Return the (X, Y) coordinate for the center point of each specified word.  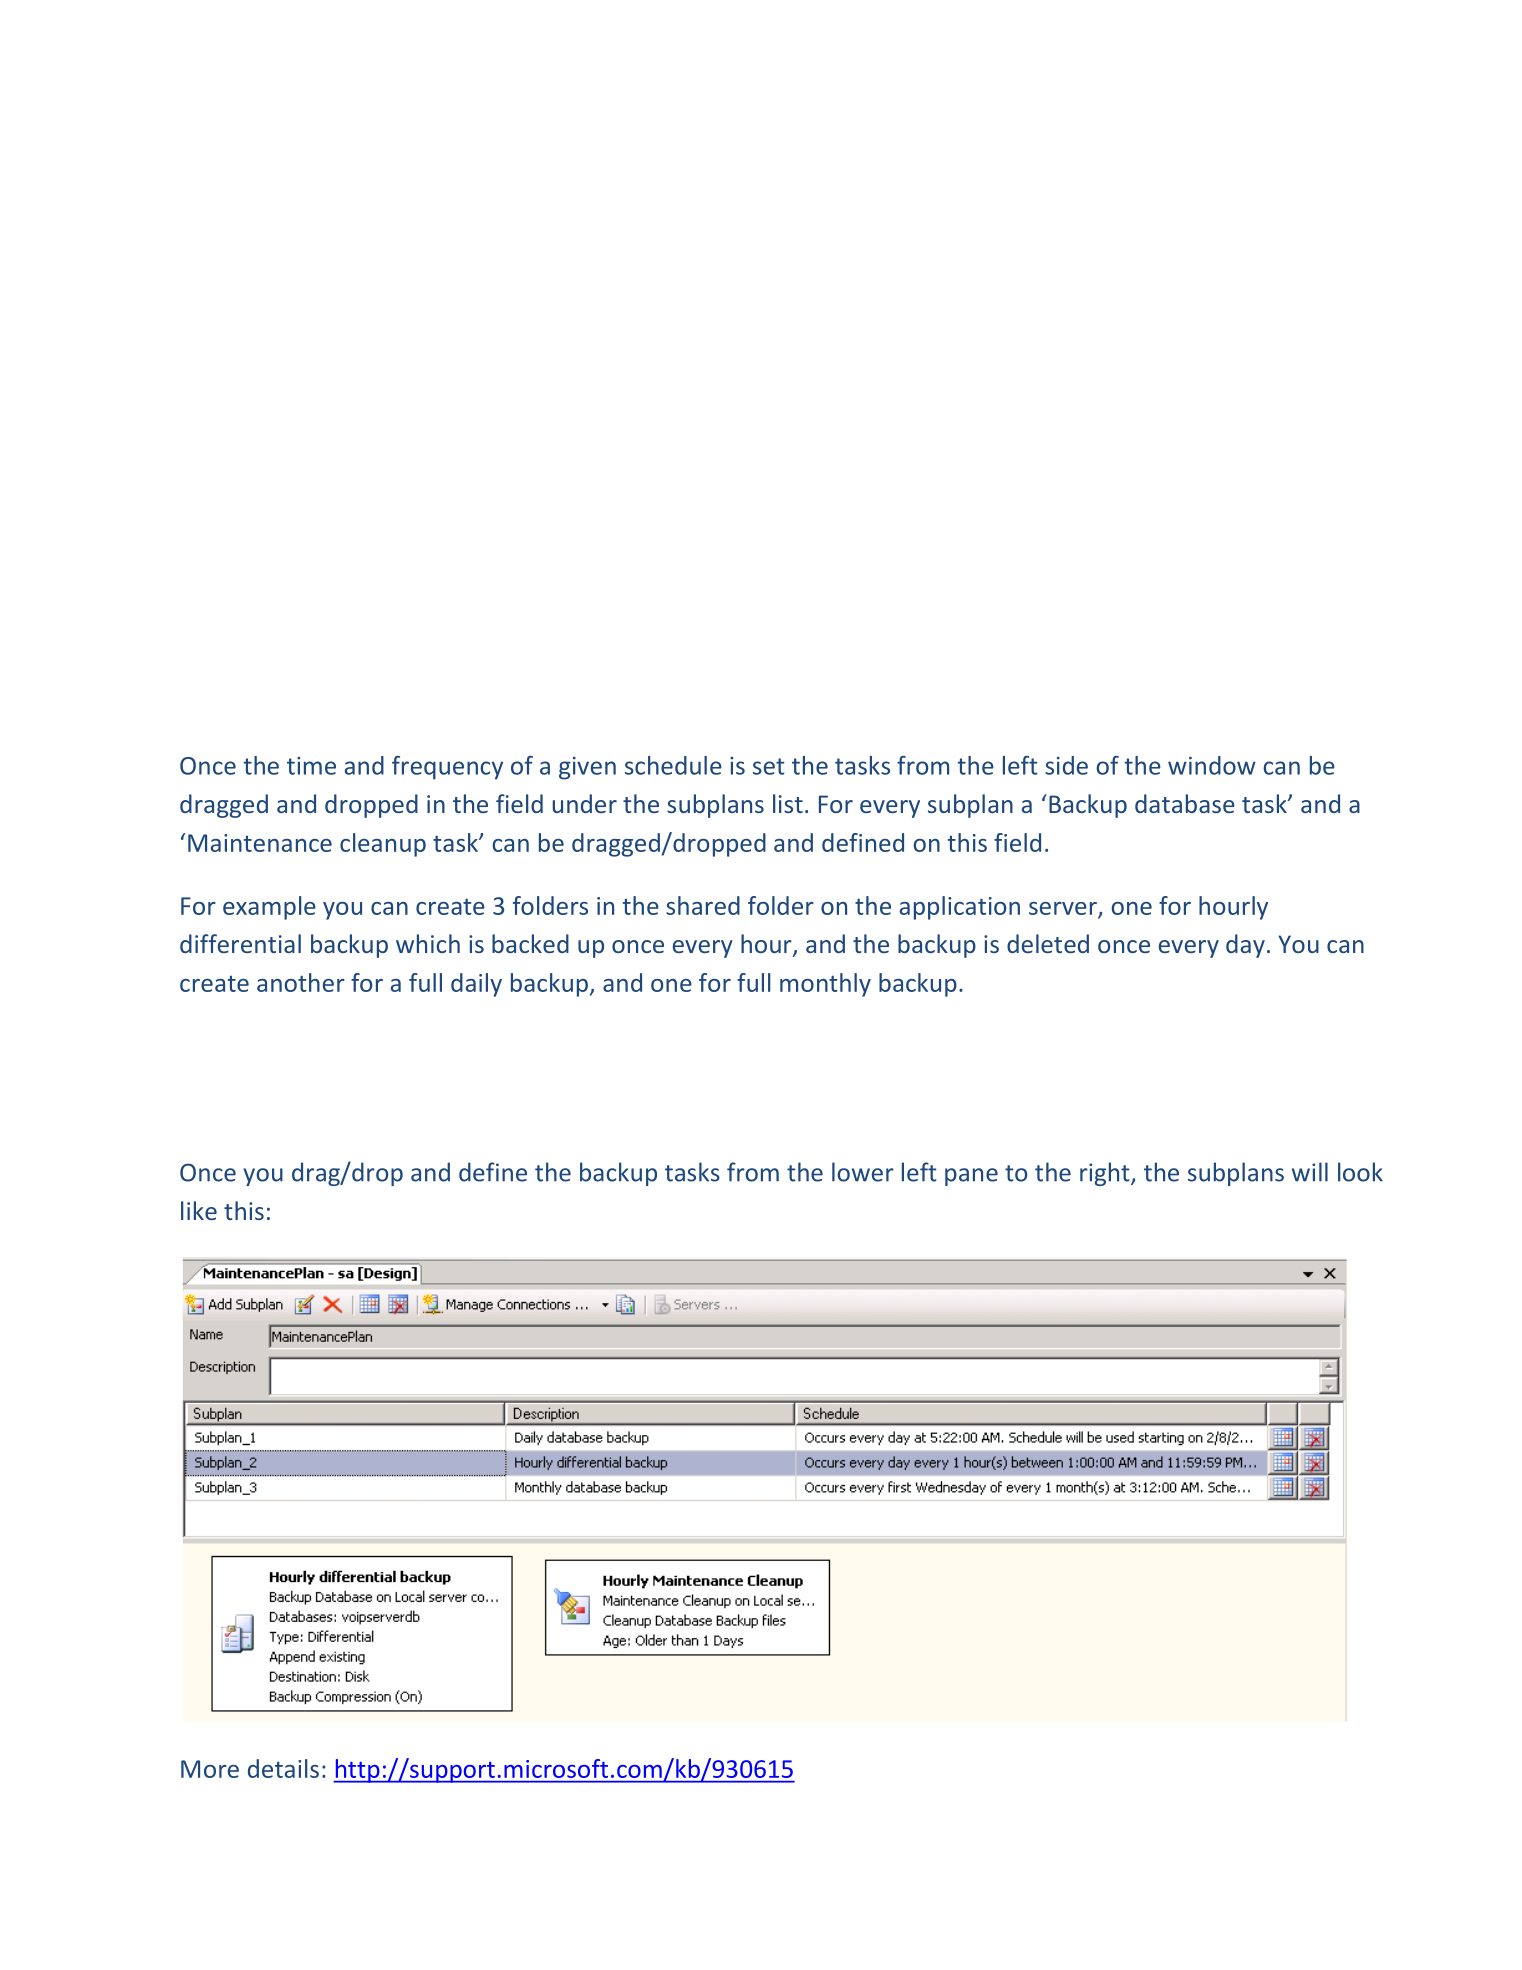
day (1245, 946)
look (1360, 1172)
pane (971, 1177)
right (1106, 1174)
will (1310, 1172)
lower (863, 1172)
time (311, 766)
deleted (1048, 943)
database (1185, 803)
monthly (825, 985)
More (210, 1769)
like (199, 1210)
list (788, 803)
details (283, 1768)
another (301, 982)
